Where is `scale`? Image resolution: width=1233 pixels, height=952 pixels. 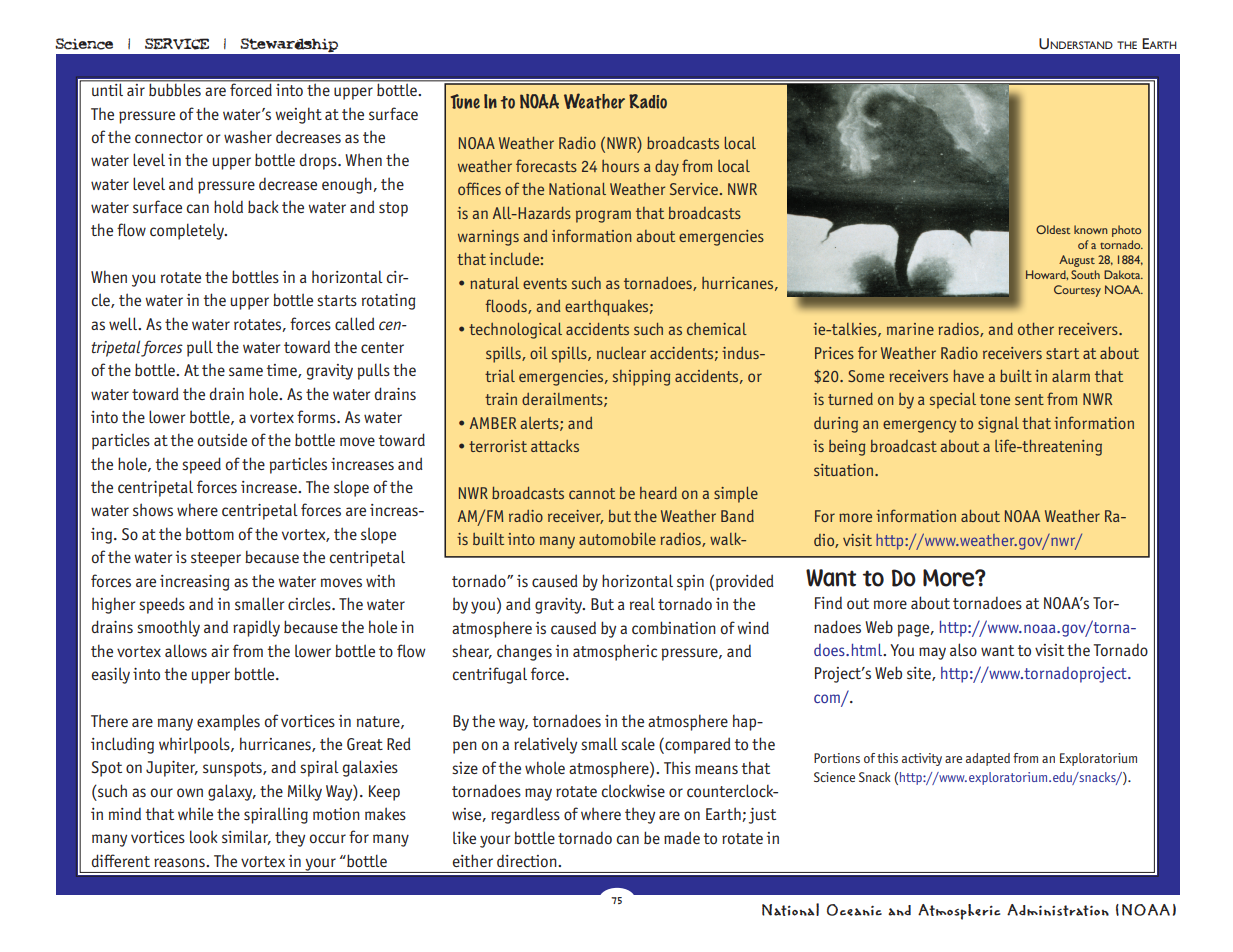 scale is located at coordinates (638, 743).
